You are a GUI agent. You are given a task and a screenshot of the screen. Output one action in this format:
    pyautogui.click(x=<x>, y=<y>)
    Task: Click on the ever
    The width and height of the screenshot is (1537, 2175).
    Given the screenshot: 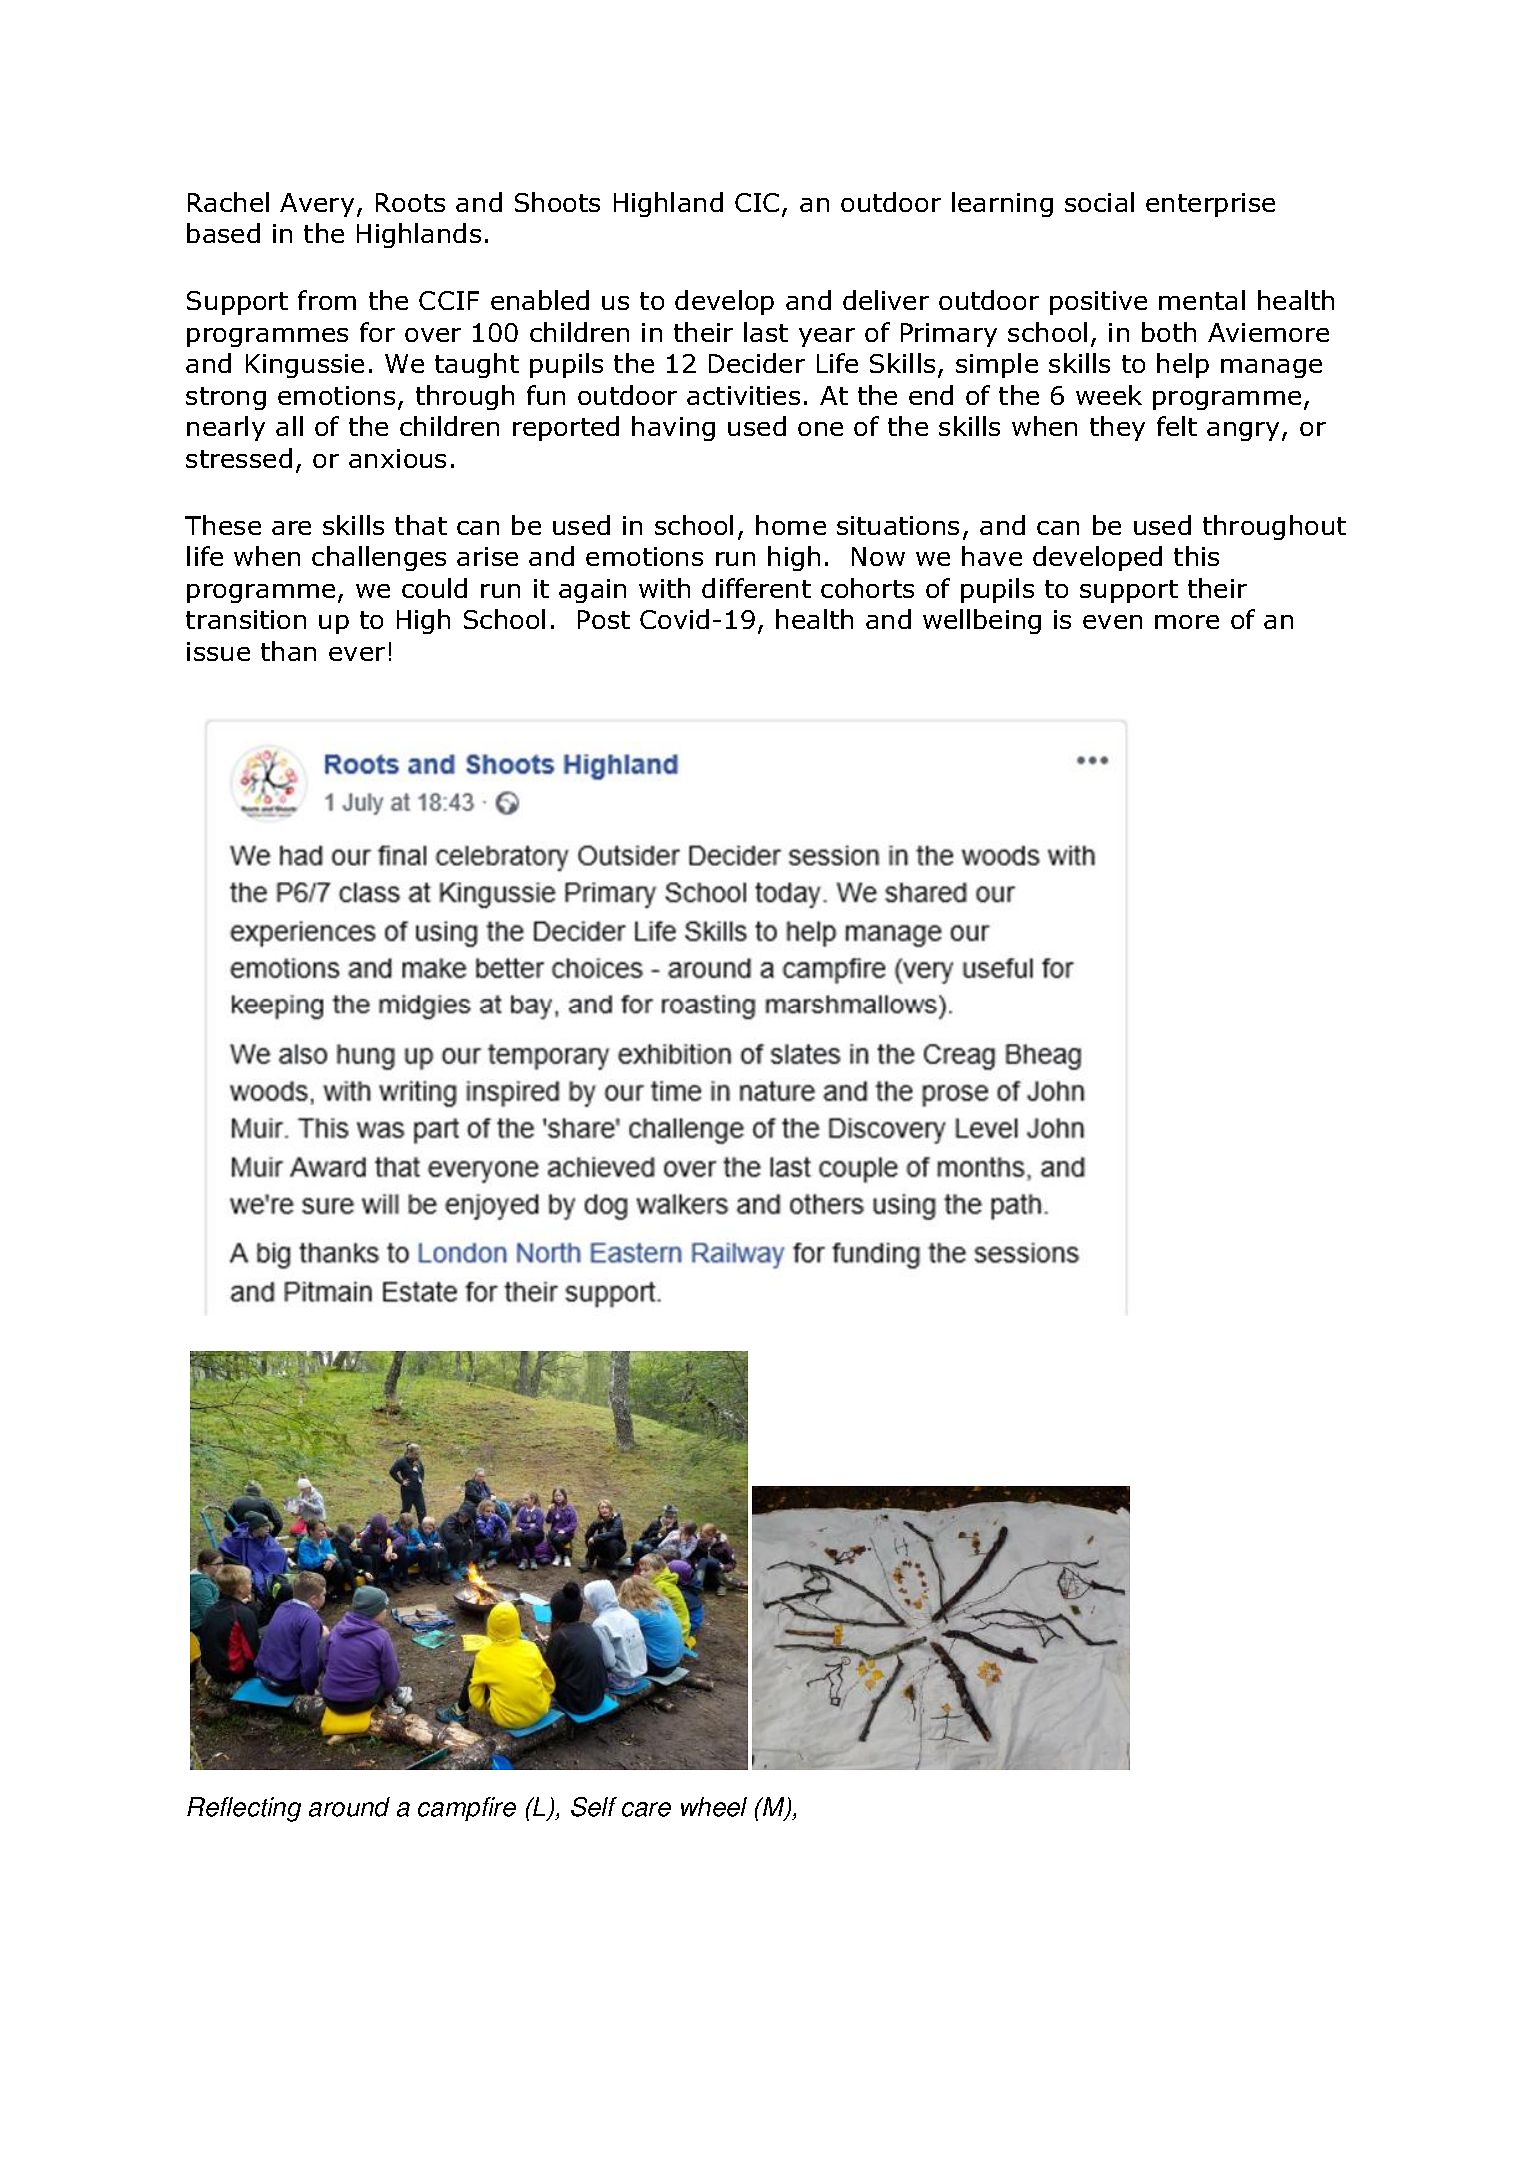 What is the action you would take?
    pyautogui.click(x=357, y=654)
